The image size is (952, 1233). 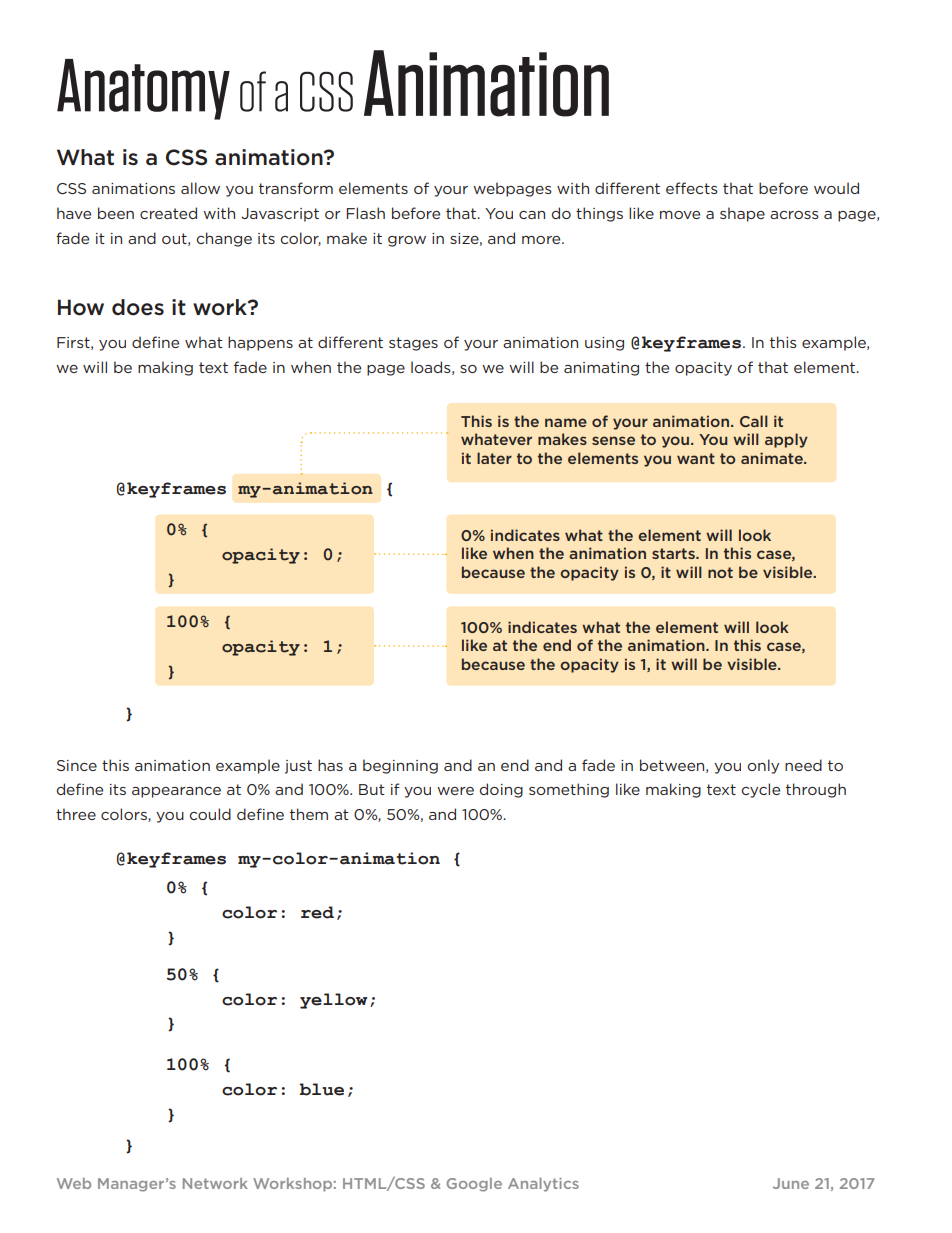 What do you see at coordinates (692, 188) in the document?
I see `effects` at bounding box center [692, 188].
